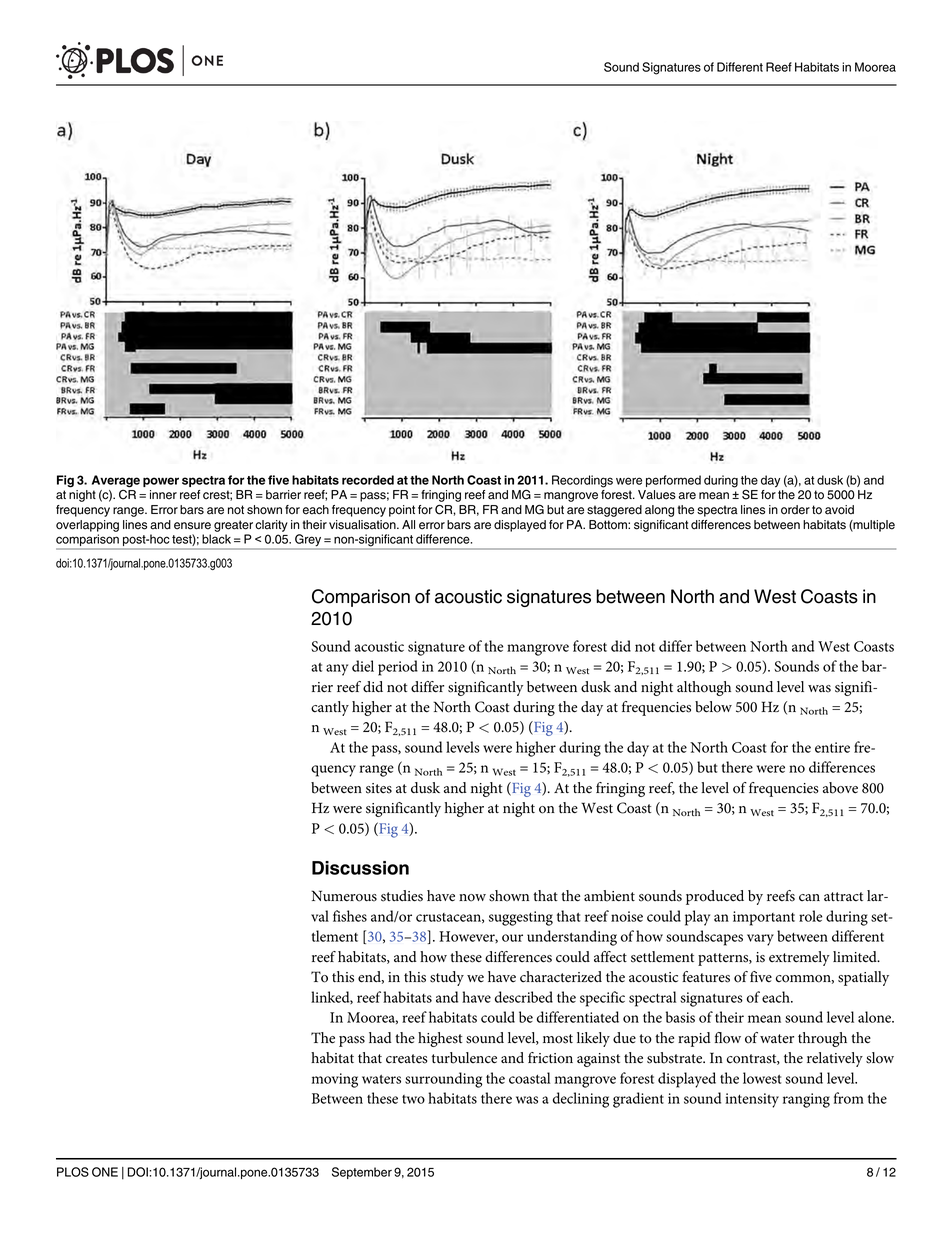 The height and width of the screenshot is (1233, 952). Describe the element at coordinates (73, 1172) in the screenshot. I see `PLOS` at that location.
